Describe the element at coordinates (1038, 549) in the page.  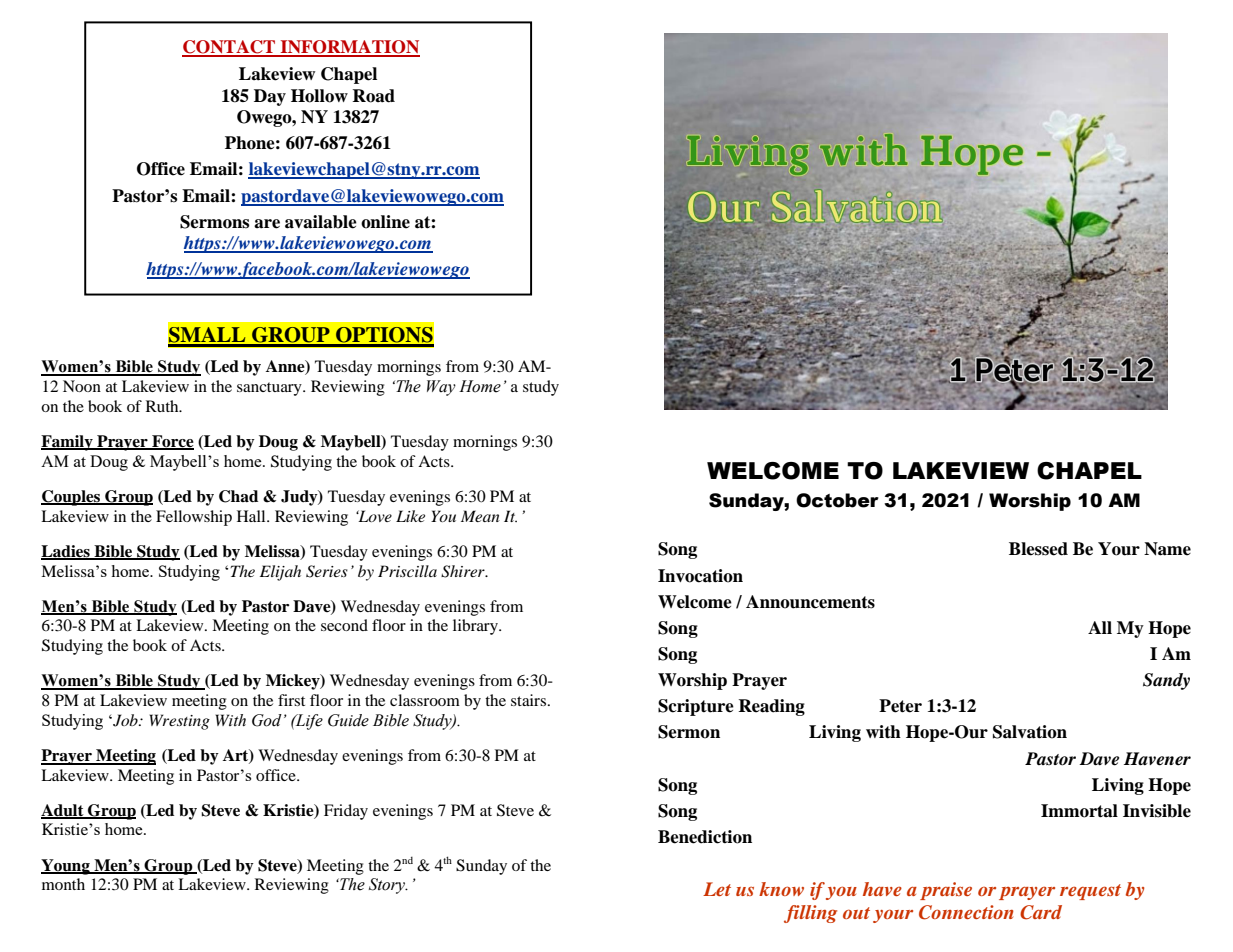
I see `Blessed` at that location.
